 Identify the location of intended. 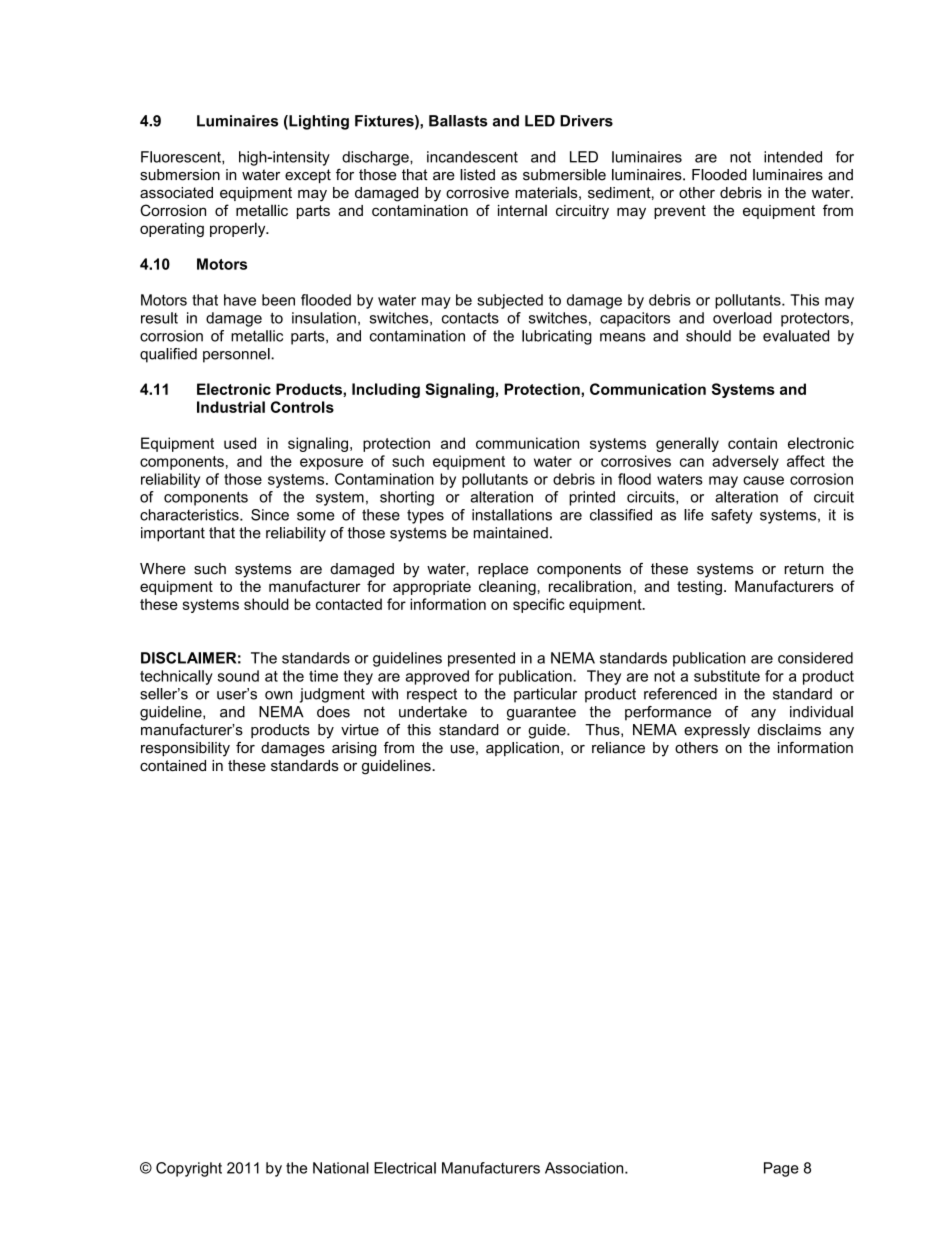
(793, 157).
